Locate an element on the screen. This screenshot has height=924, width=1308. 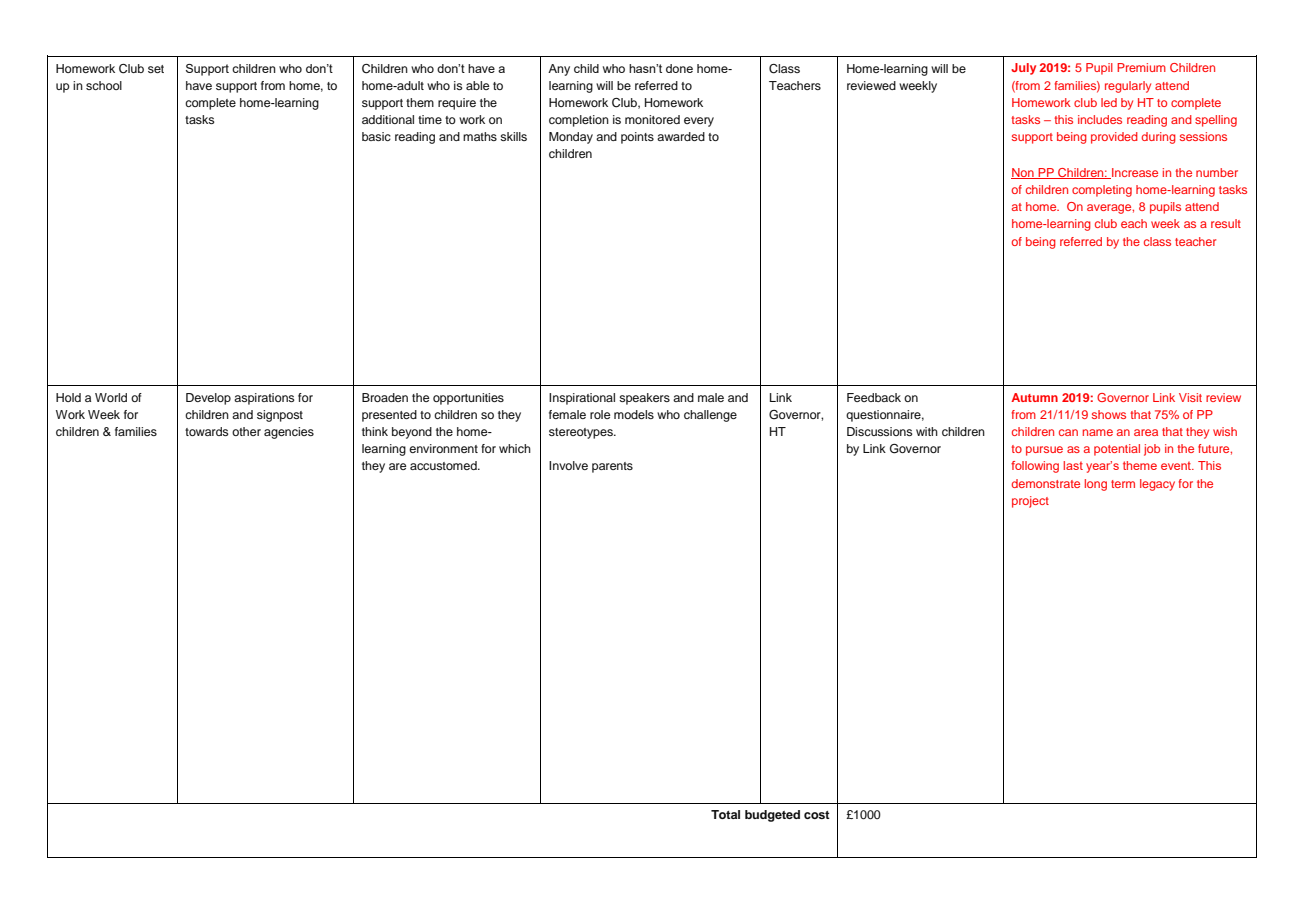
regularly is located at coordinates (1128, 87).
